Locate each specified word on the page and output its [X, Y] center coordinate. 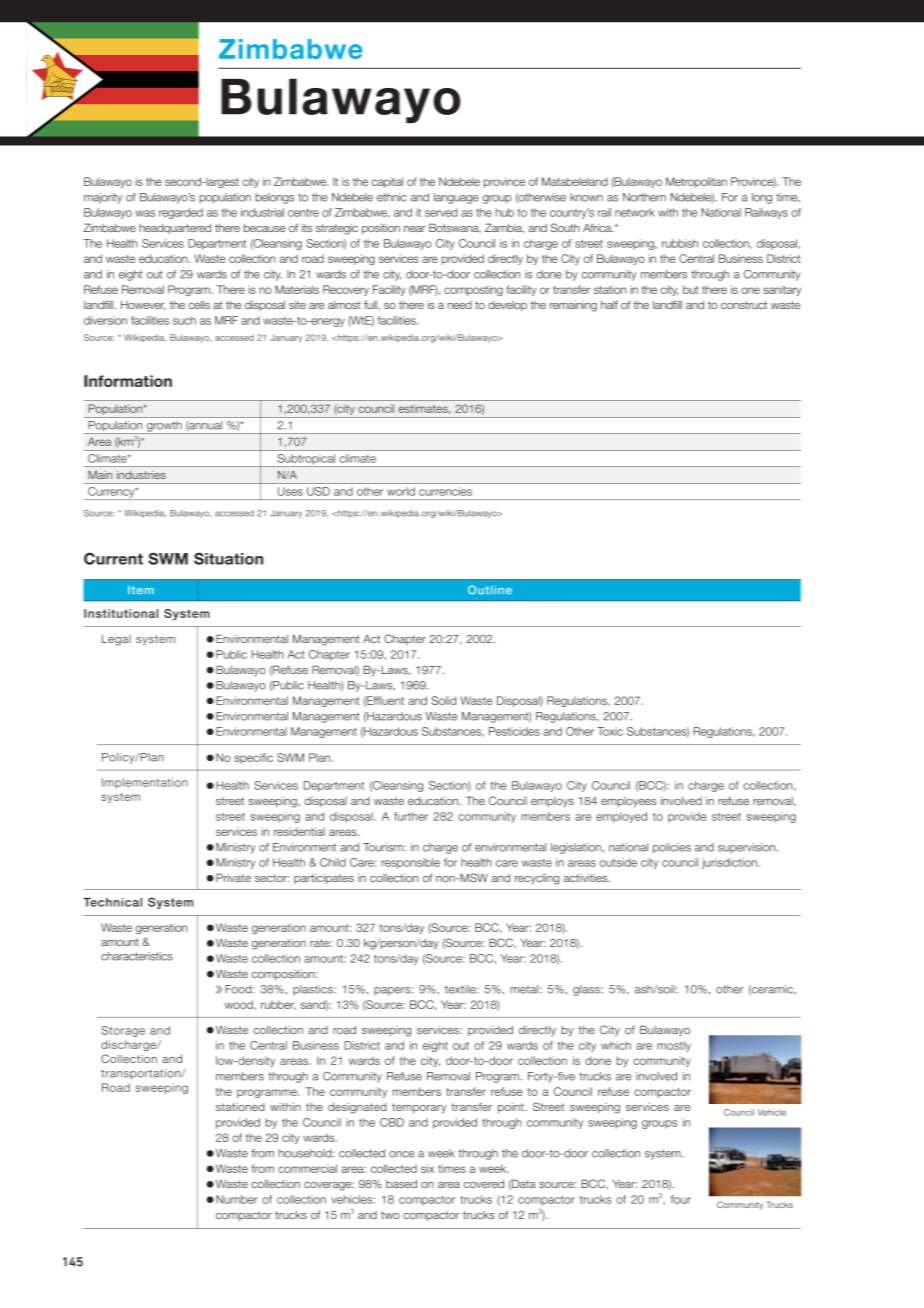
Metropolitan [696, 182]
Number [237, 1199]
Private [233, 877]
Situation [228, 558]
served [441, 212]
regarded [181, 213]
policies [672, 848]
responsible [410, 863]
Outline [490, 590]
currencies [445, 492]
